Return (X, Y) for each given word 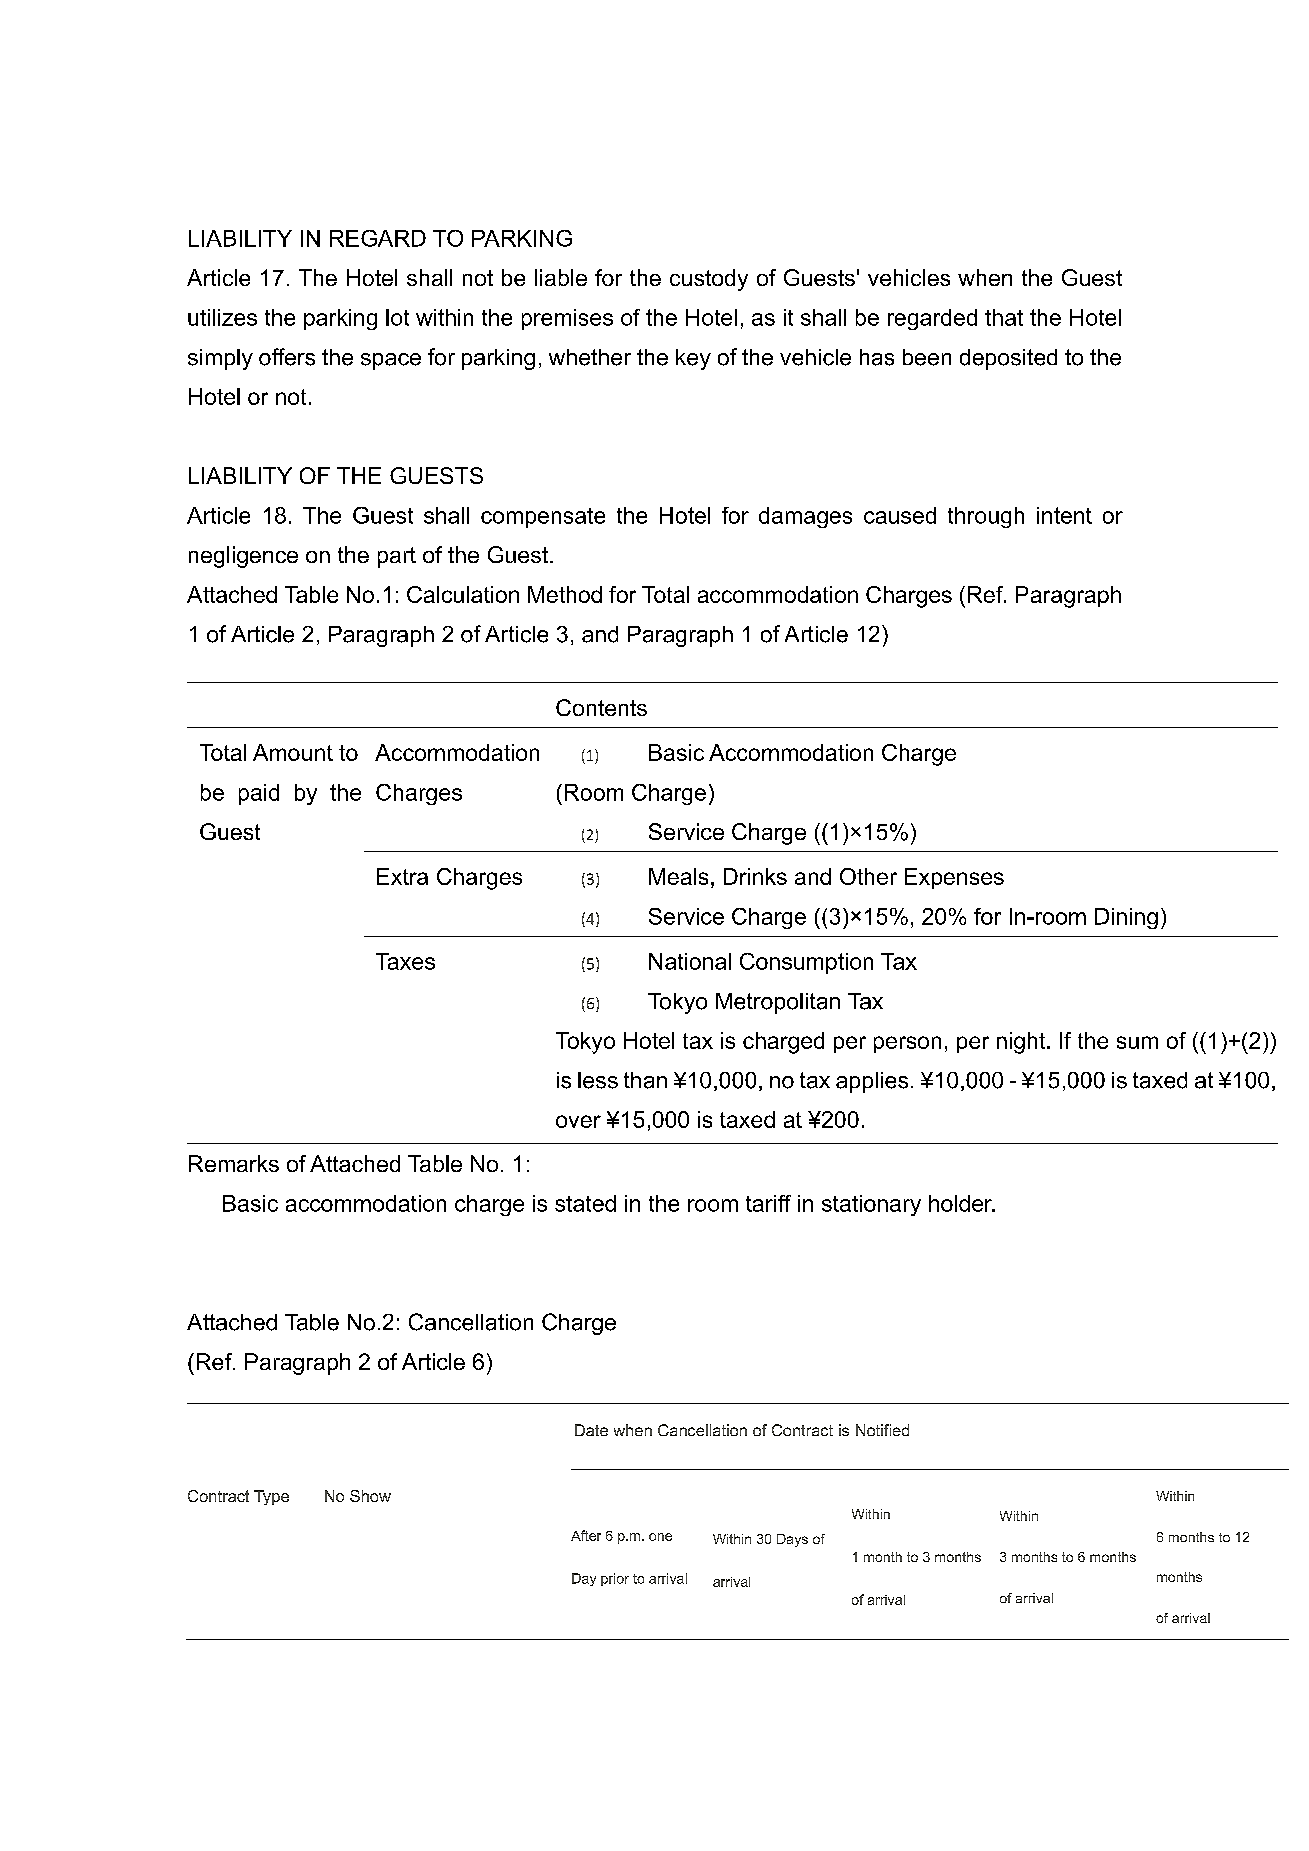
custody (709, 280)
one (660, 1537)
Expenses (954, 878)
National (690, 961)
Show (370, 1496)
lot (397, 317)
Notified (882, 1430)
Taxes (405, 961)
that (1004, 317)
